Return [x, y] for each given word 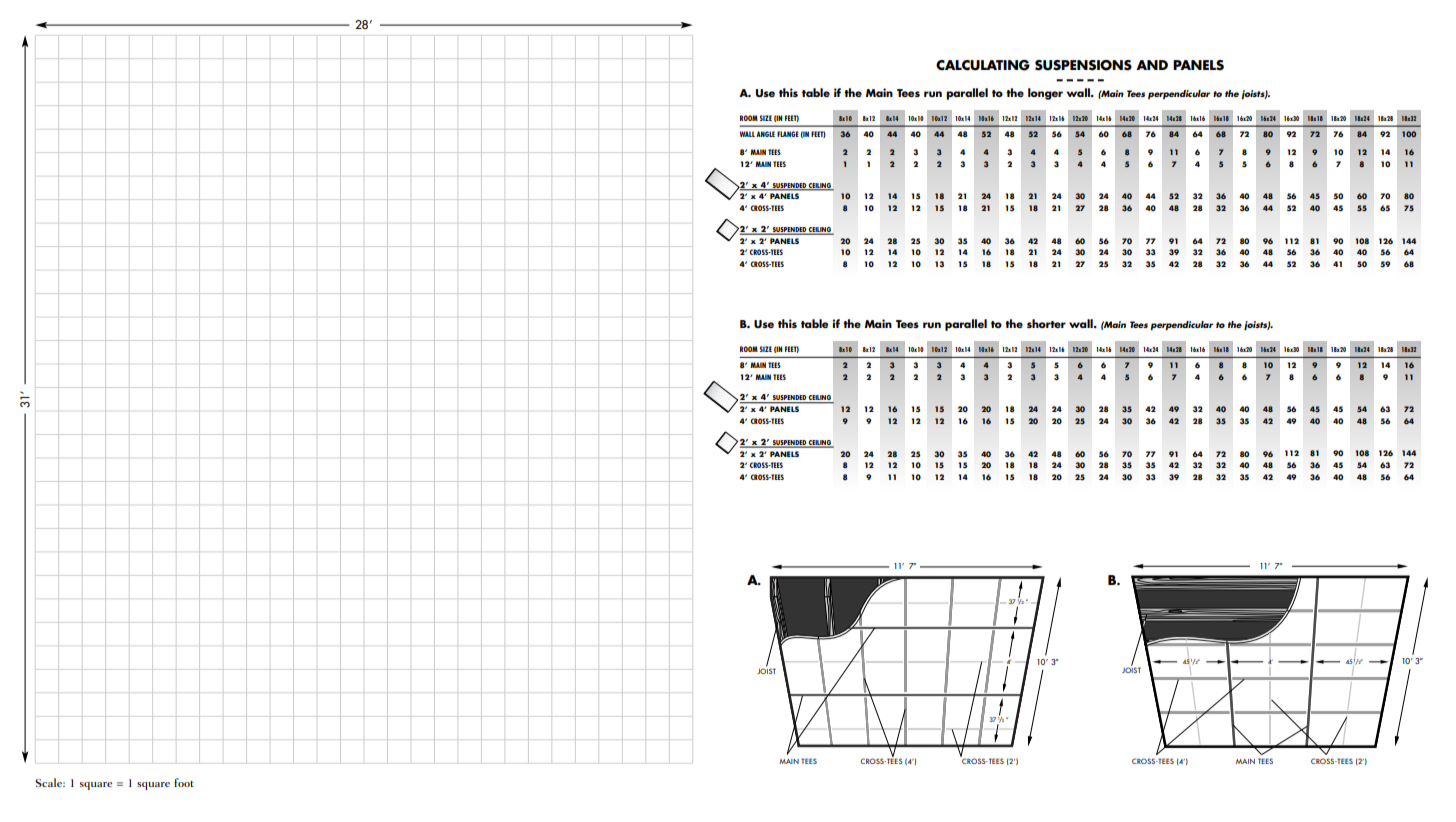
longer [1045, 94]
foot [184, 782]
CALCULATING [983, 65]
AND [1152, 65]
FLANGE [788, 134]
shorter [1046, 323]
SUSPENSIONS [1083, 65]
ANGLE [765, 134]
